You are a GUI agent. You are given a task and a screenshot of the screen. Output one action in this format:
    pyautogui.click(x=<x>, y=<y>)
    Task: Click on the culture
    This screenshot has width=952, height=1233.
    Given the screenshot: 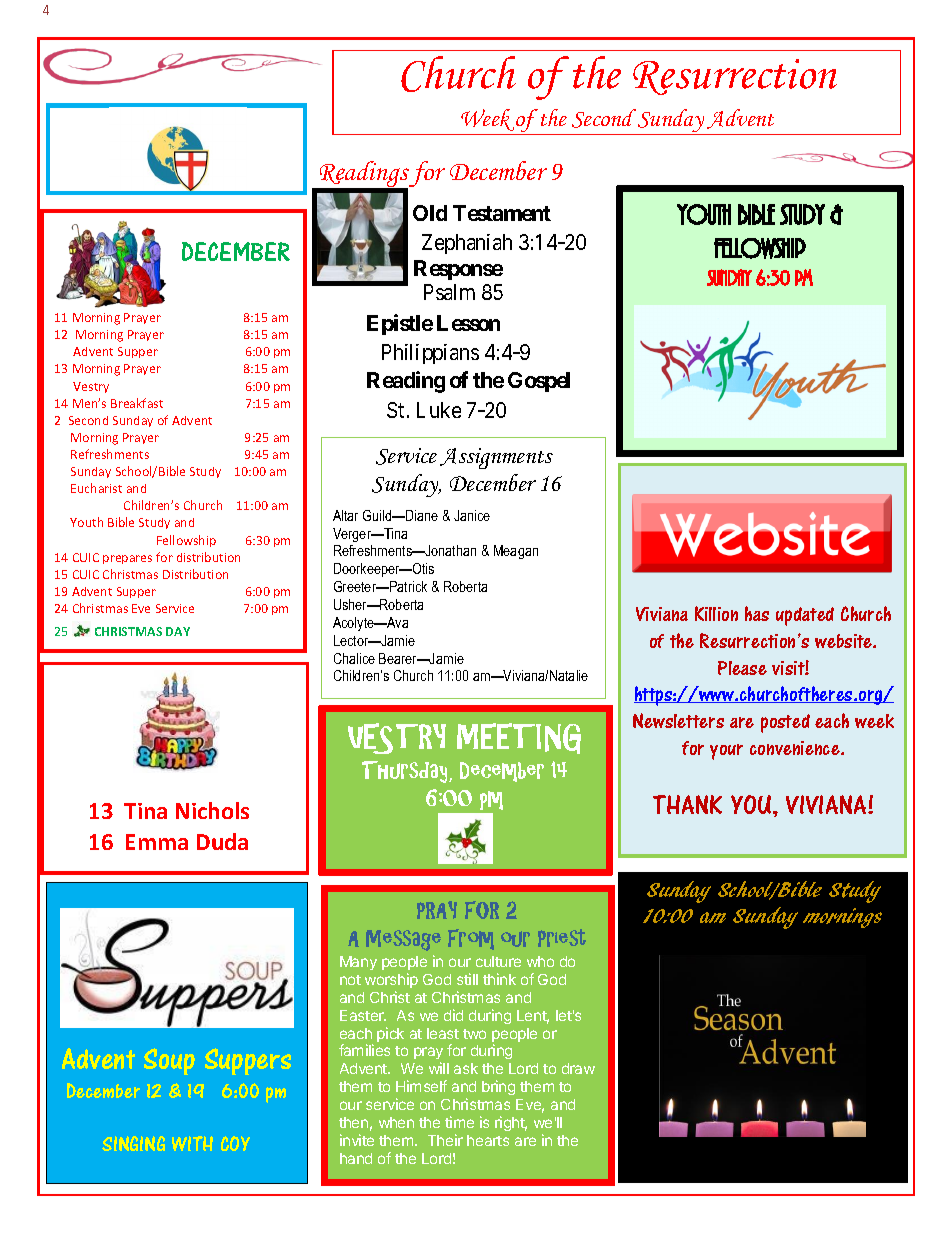 What is the action you would take?
    pyautogui.click(x=498, y=961)
